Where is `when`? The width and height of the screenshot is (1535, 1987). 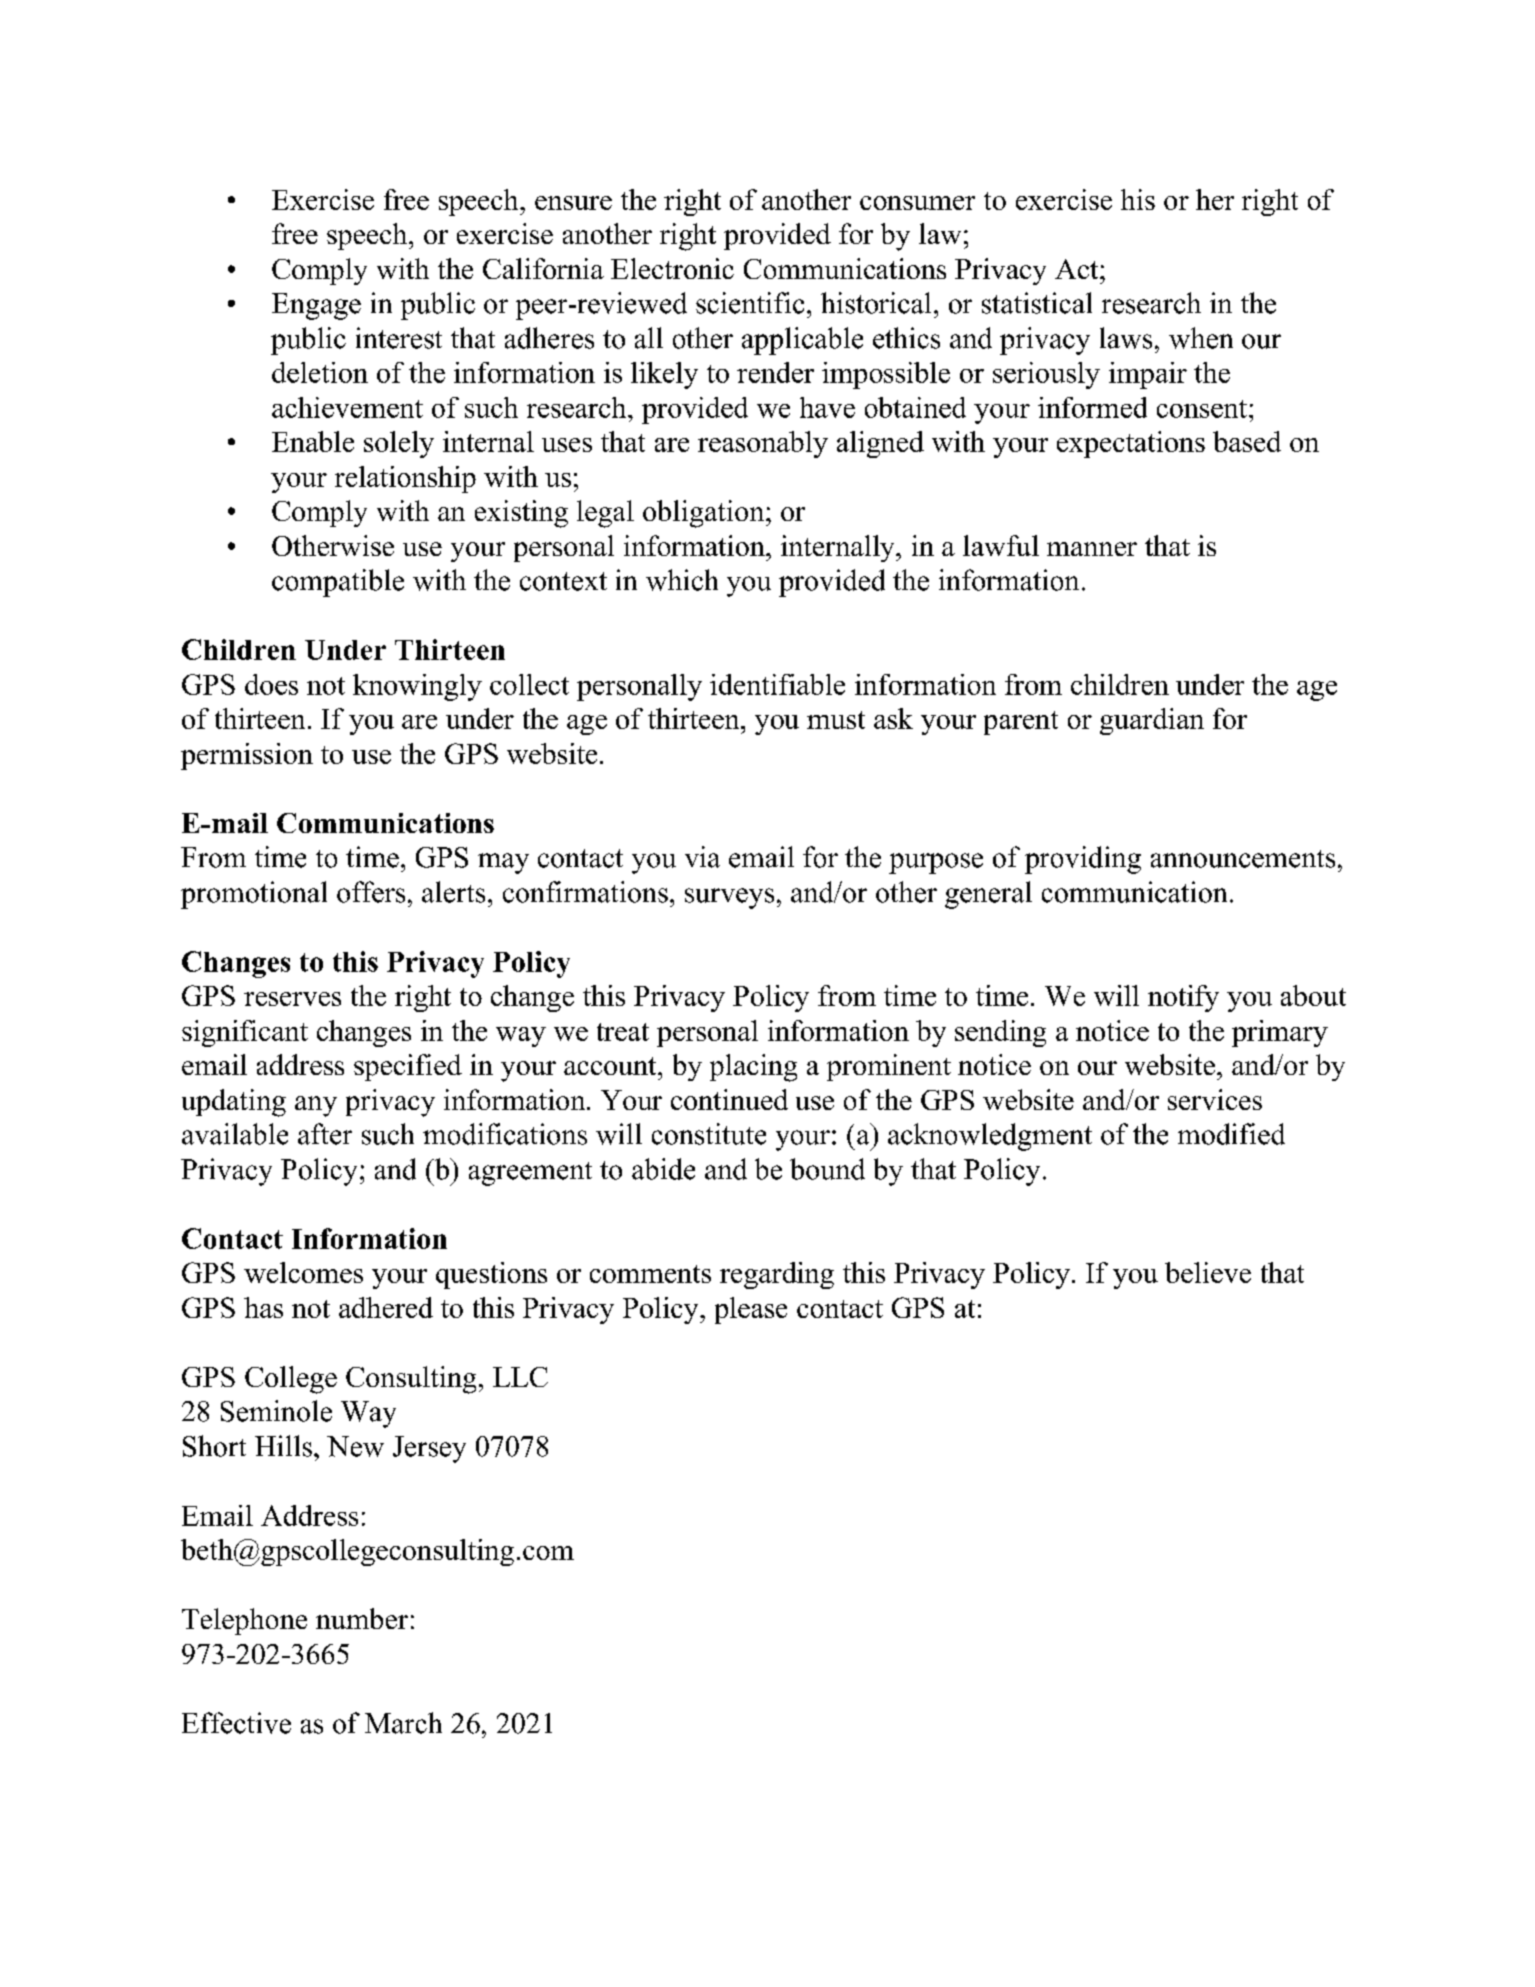
when is located at coordinates (1201, 338).
